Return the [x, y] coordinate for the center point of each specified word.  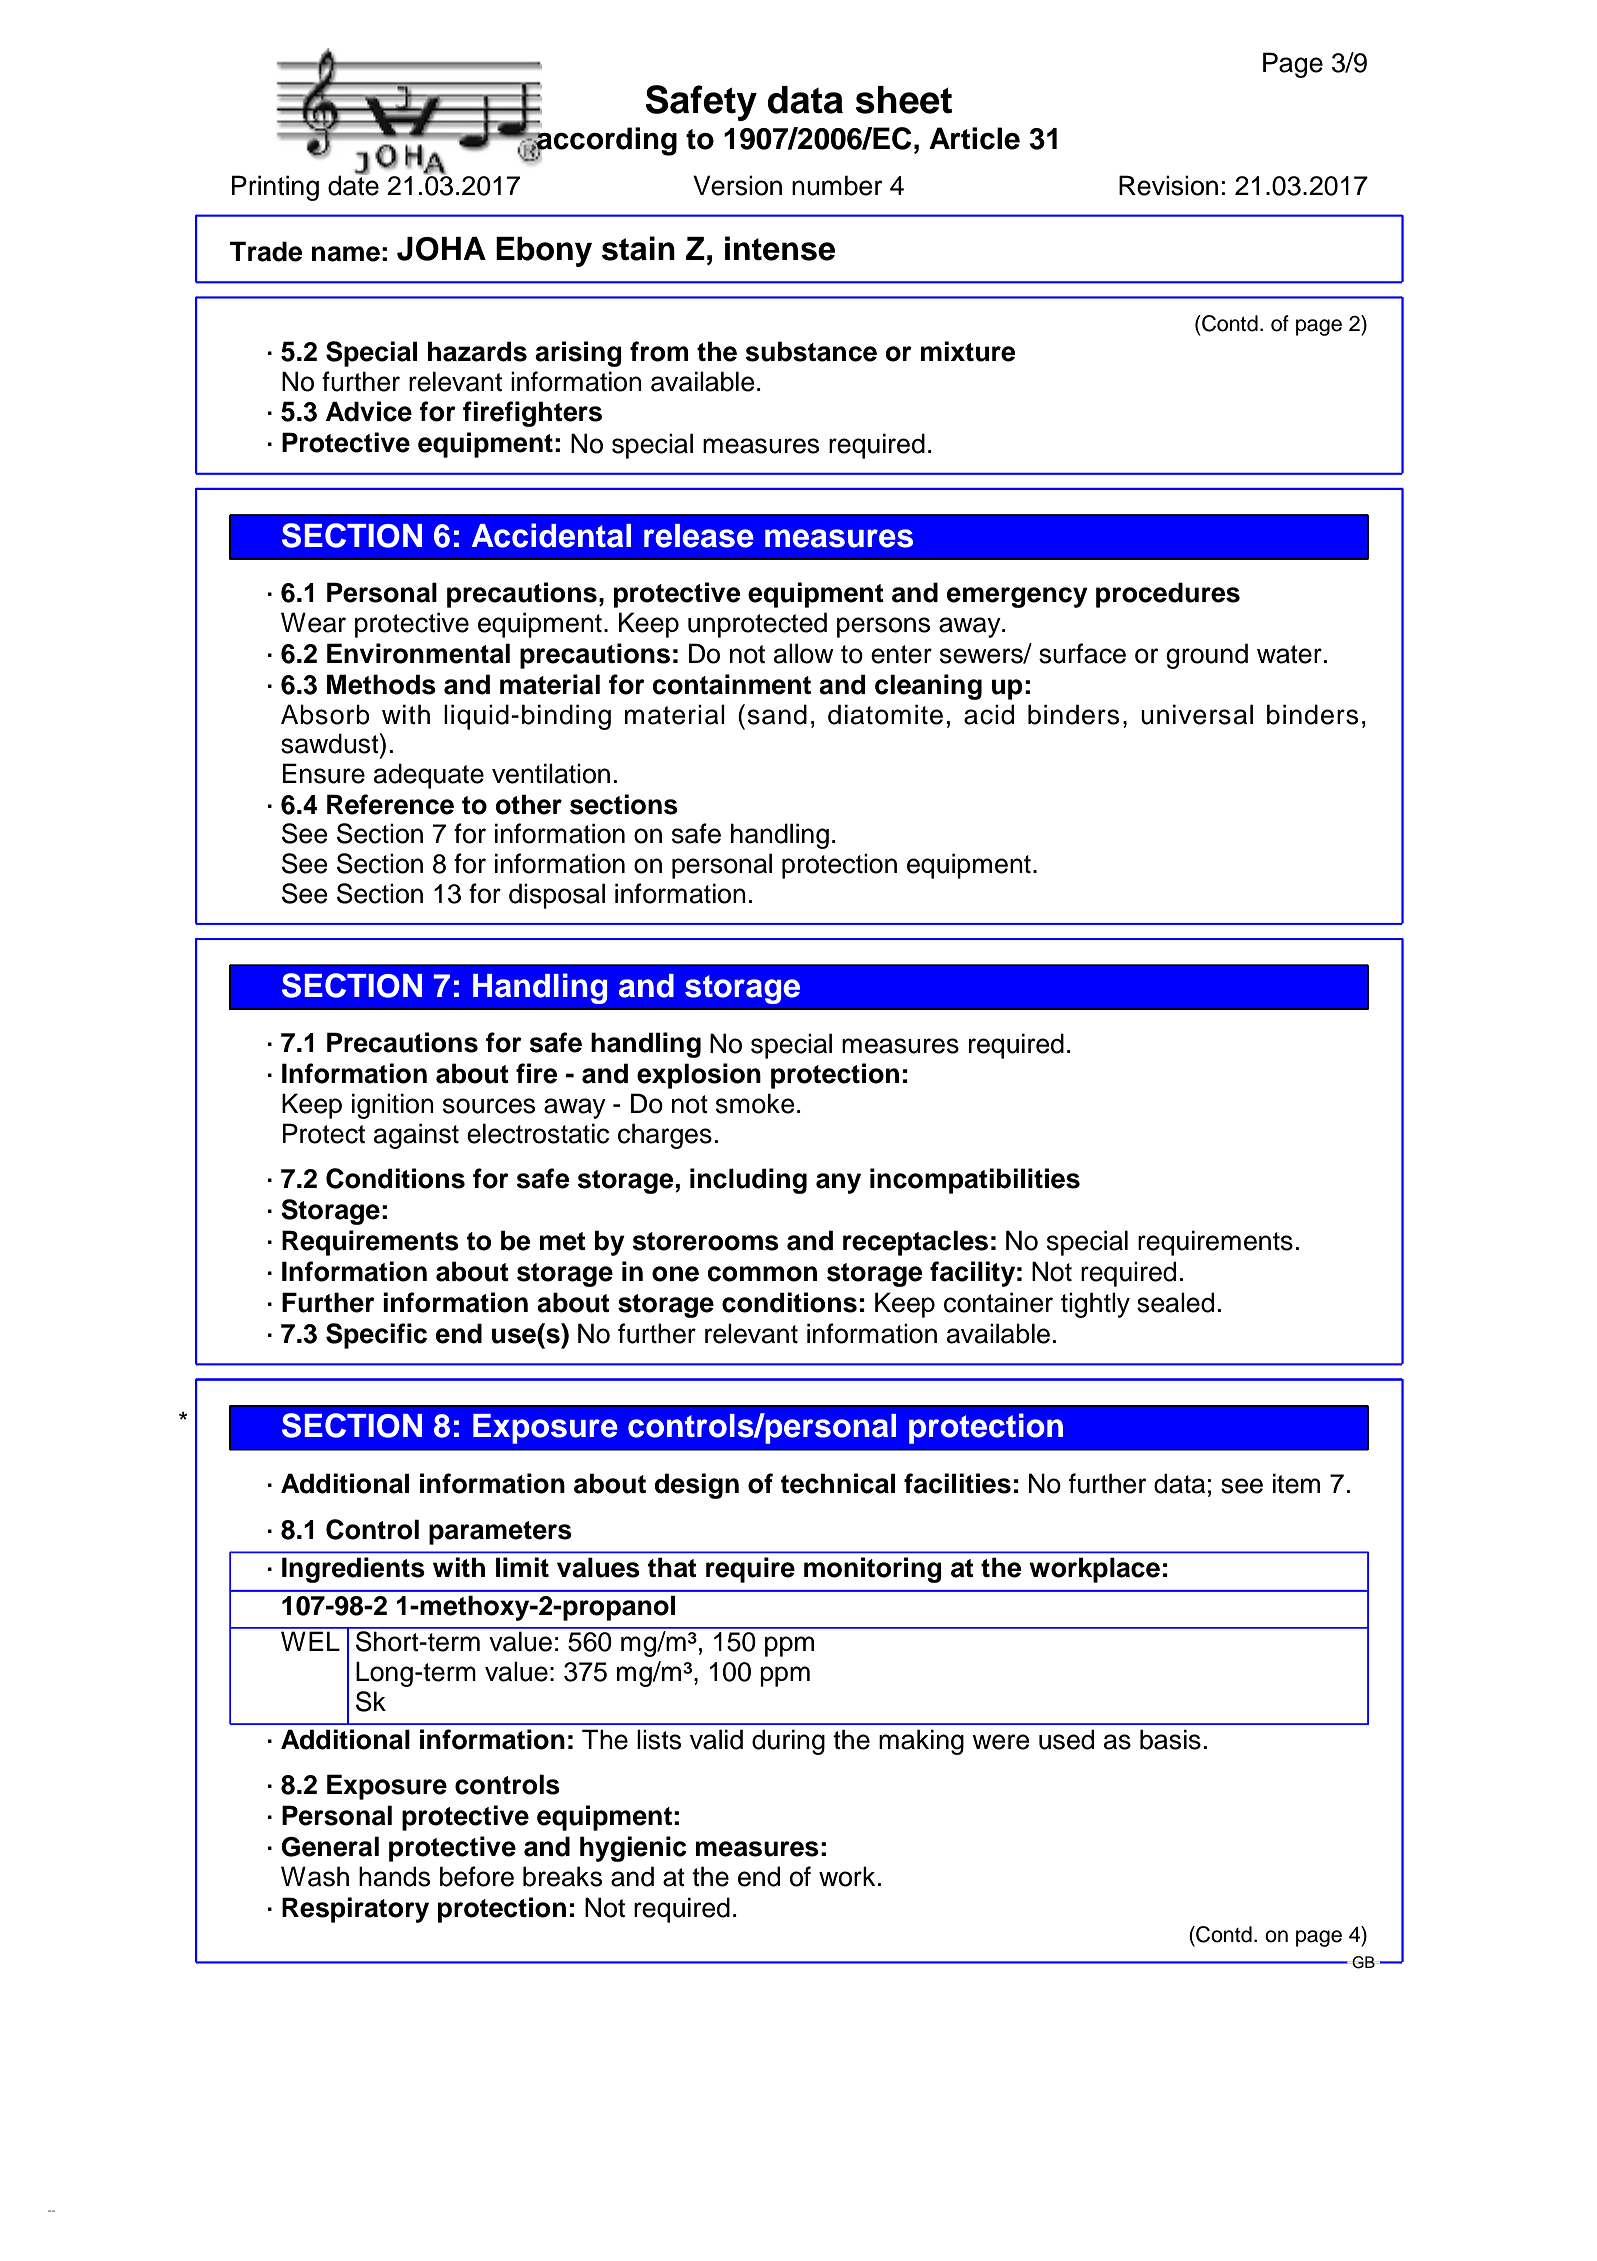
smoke [755, 1103]
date [353, 184]
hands [394, 1876]
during [788, 1742]
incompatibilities [975, 1181]
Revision [1168, 185]
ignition [393, 1106]
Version [737, 185]
